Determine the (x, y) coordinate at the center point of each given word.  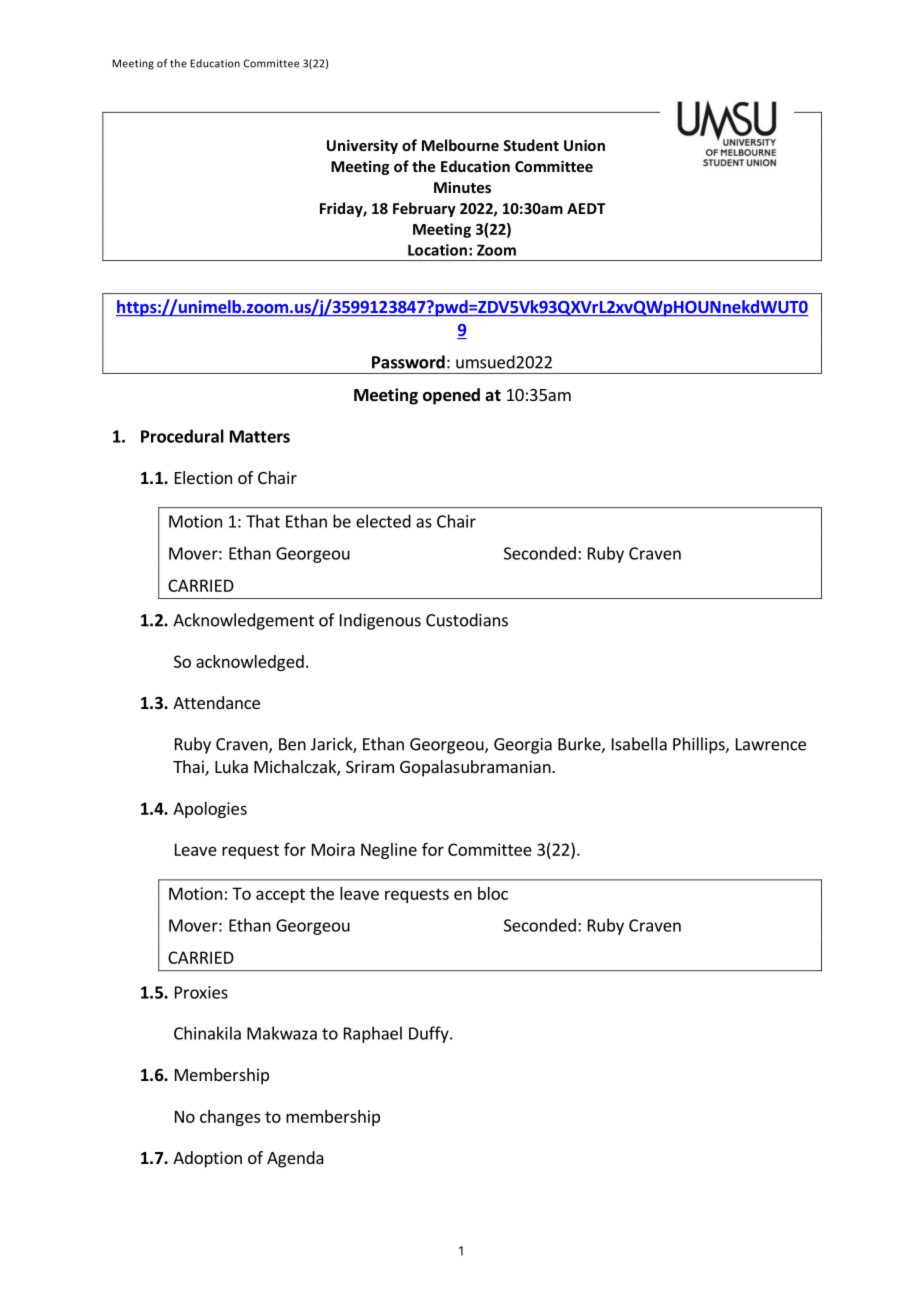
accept (280, 895)
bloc (493, 893)
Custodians (467, 620)
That (263, 521)
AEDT (586, 208)
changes (230, 1118)
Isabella (639, 744)
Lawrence (771, 744)
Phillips (700, 745)
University (362, 146)
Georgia (523, 746)
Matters (260, 436)
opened (451, 396)
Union (584, 145)
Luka (231, 766)
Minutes (462, 187)
